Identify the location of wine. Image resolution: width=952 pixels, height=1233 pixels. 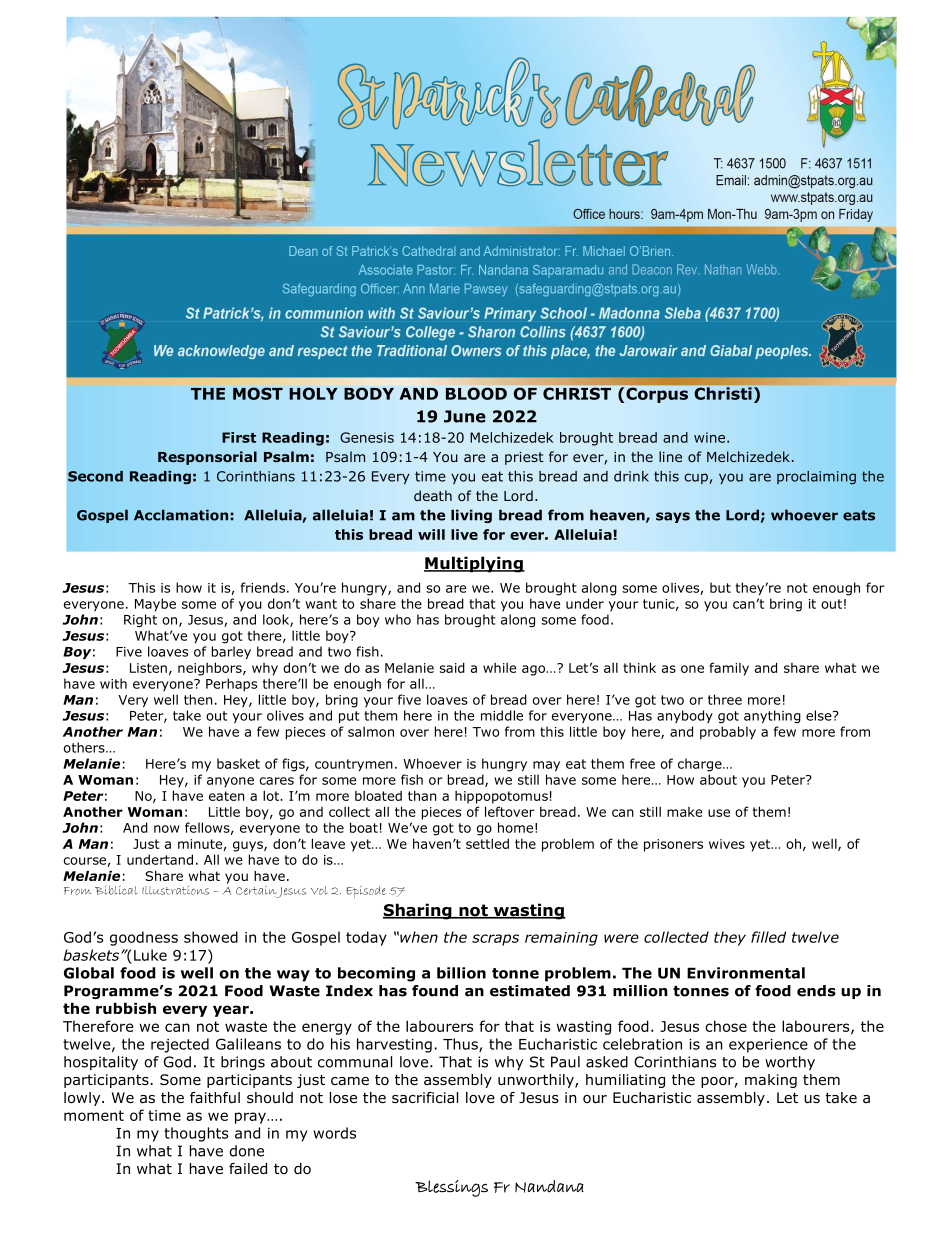
(711, 437).
